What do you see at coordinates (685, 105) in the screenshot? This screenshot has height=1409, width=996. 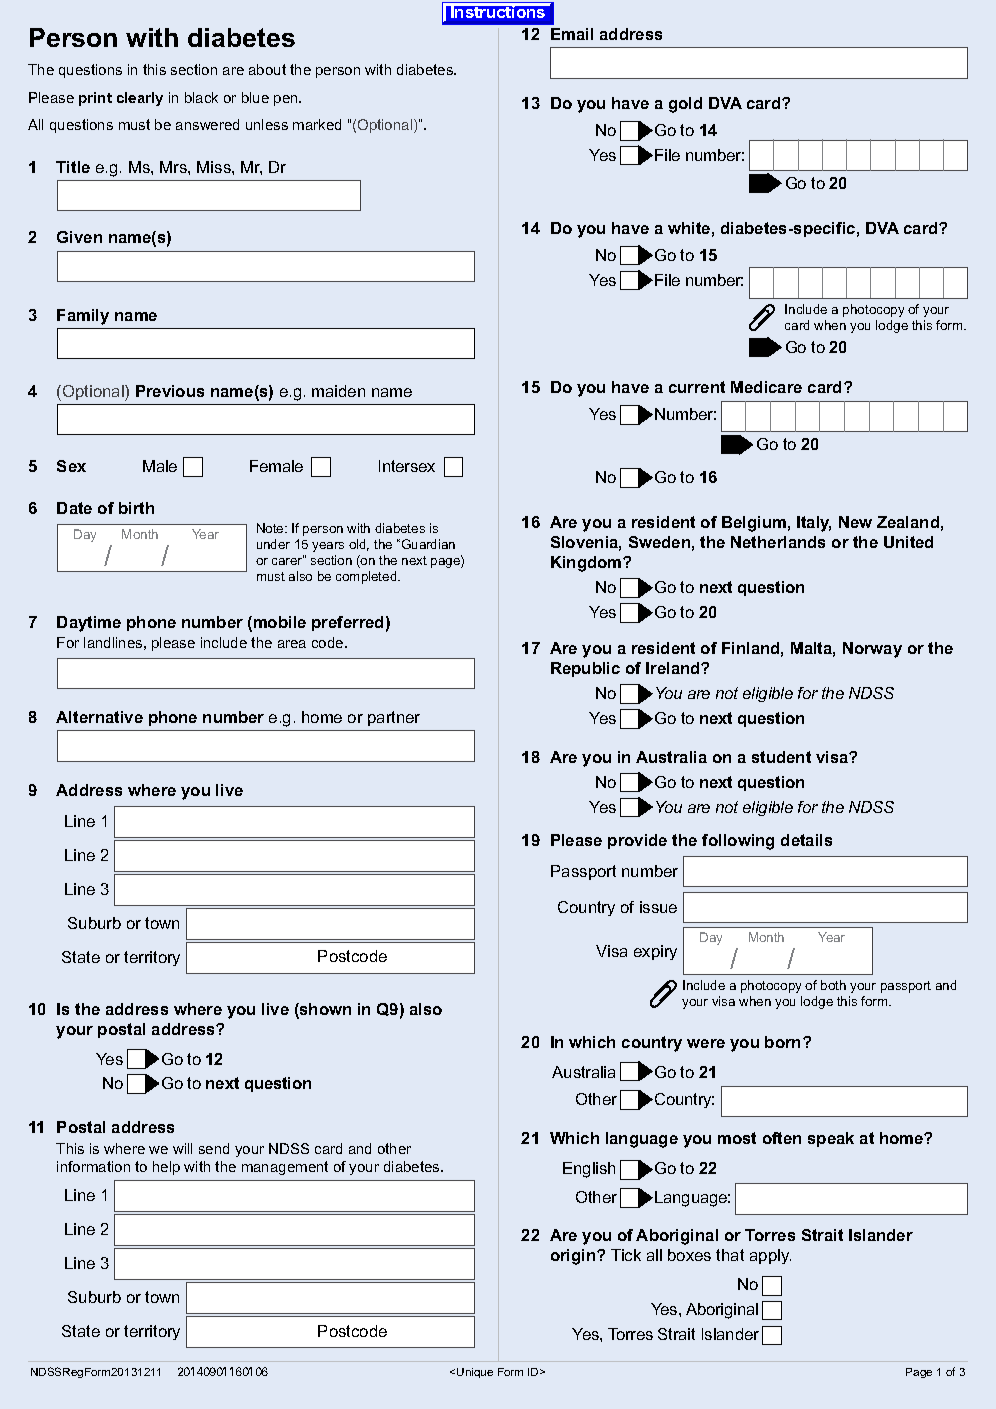 I see `gold` at bounding box center [685, 105].
